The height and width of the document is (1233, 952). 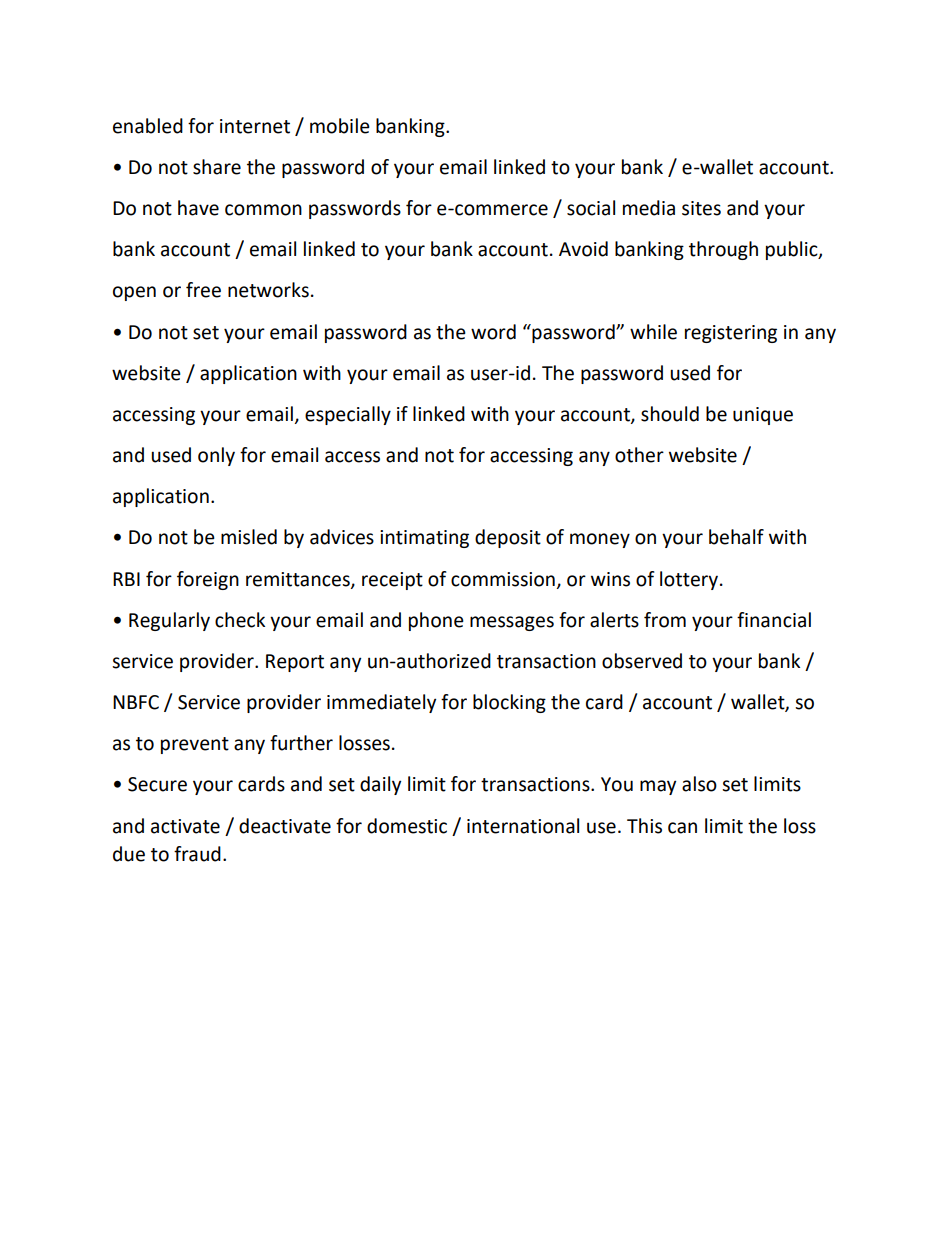 What do you see at coordinates (340, 126) in the document?
I see `mobile` at bounding box center [340, 126].
